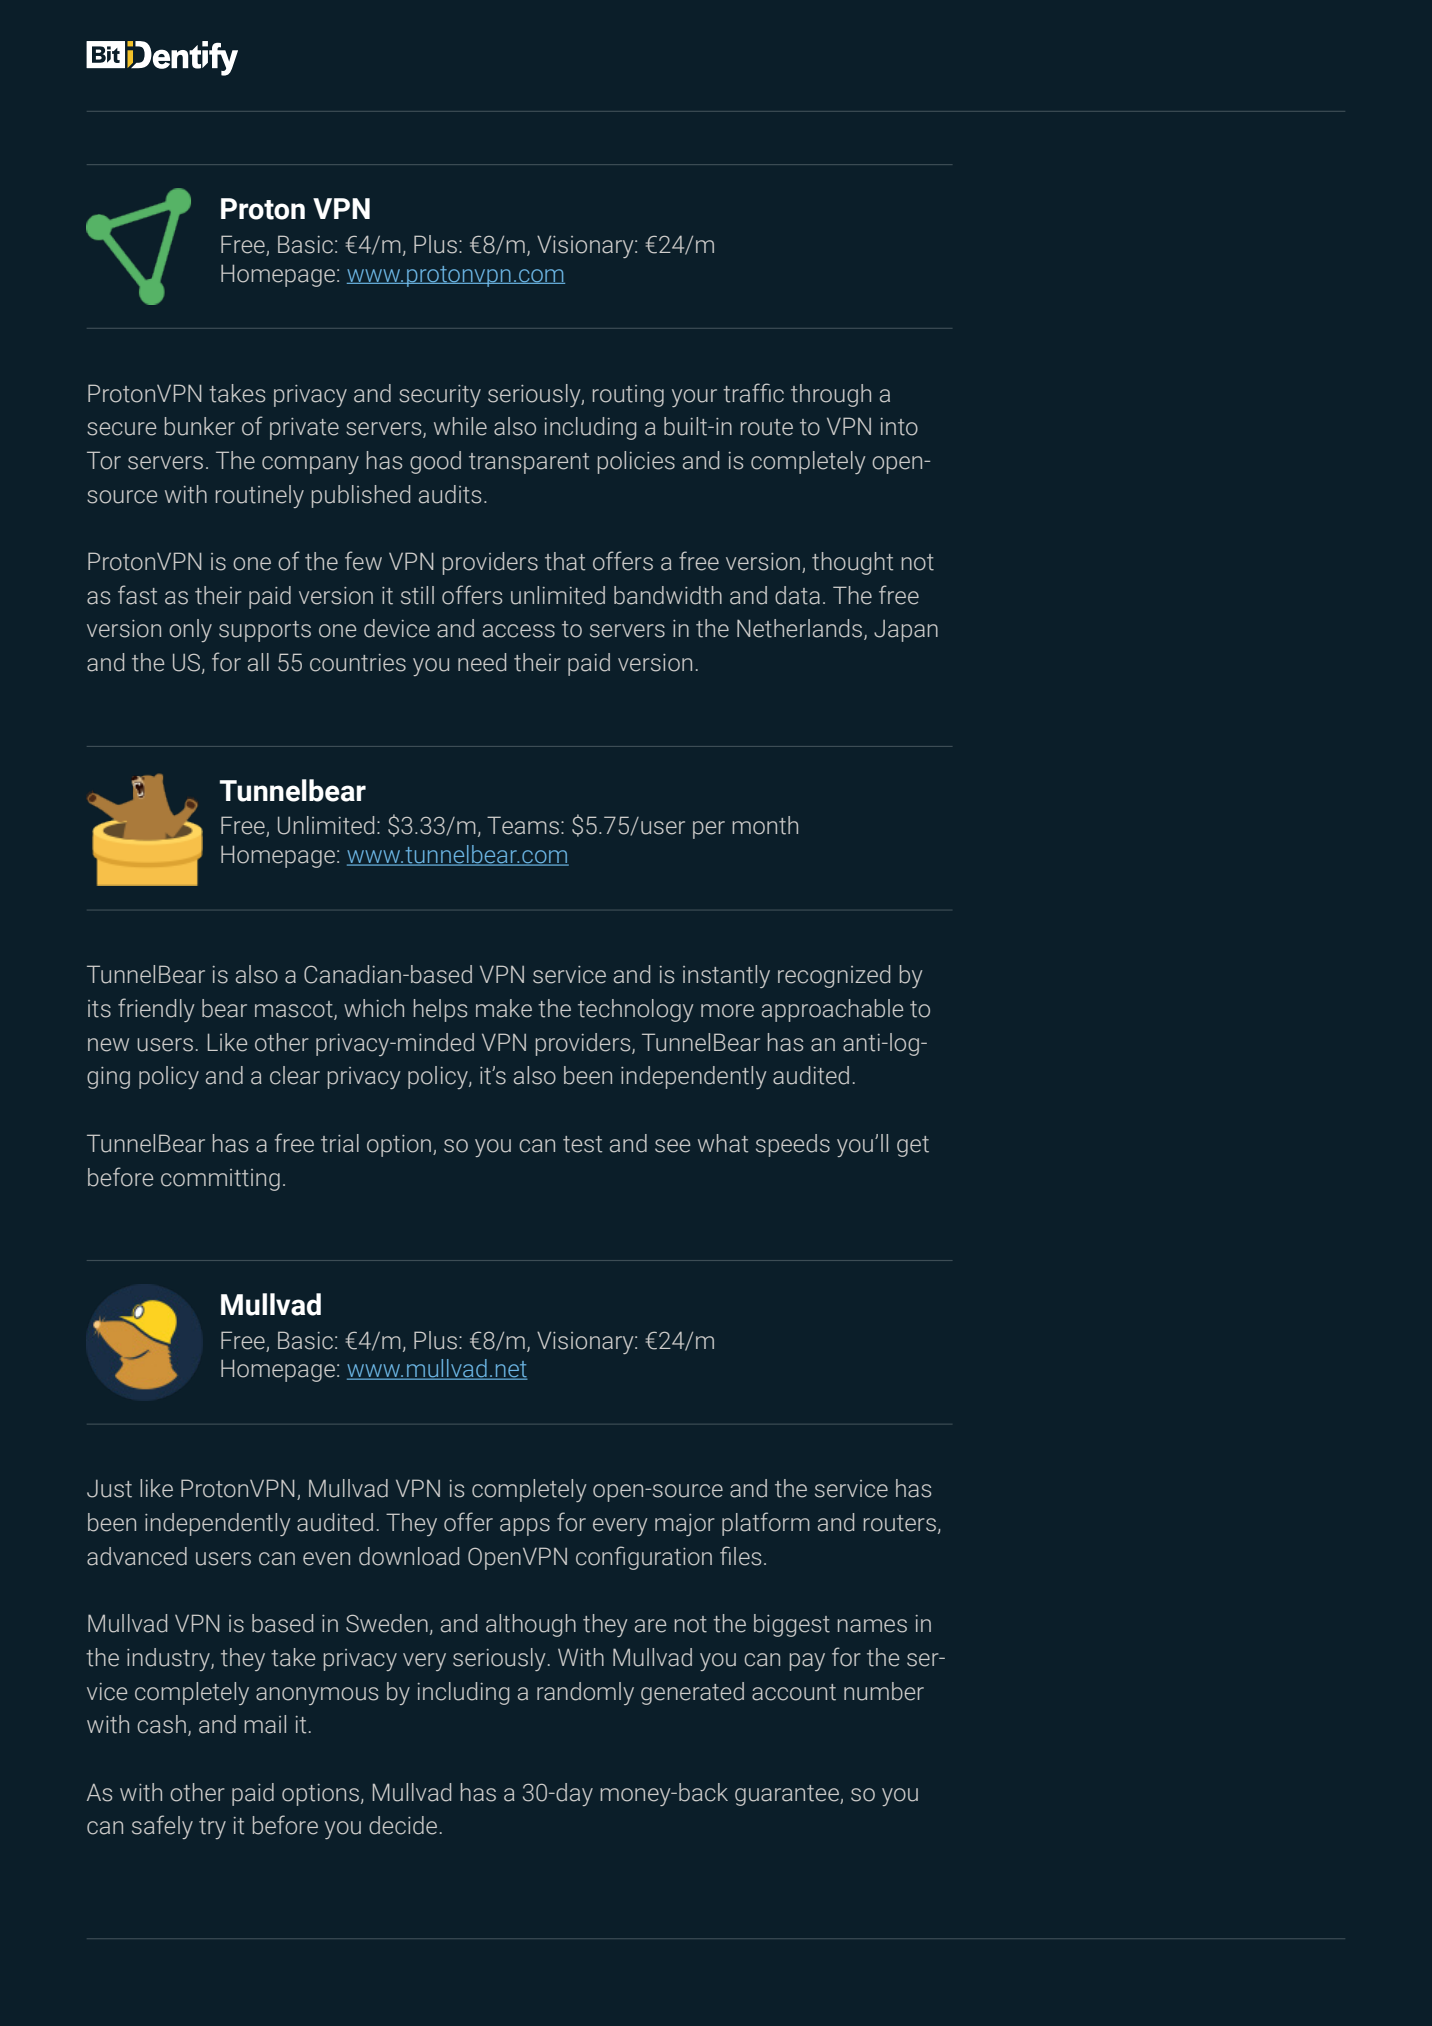 The image size is (1432, 2026). I want to click on Netherlands, so click(801, 629).
